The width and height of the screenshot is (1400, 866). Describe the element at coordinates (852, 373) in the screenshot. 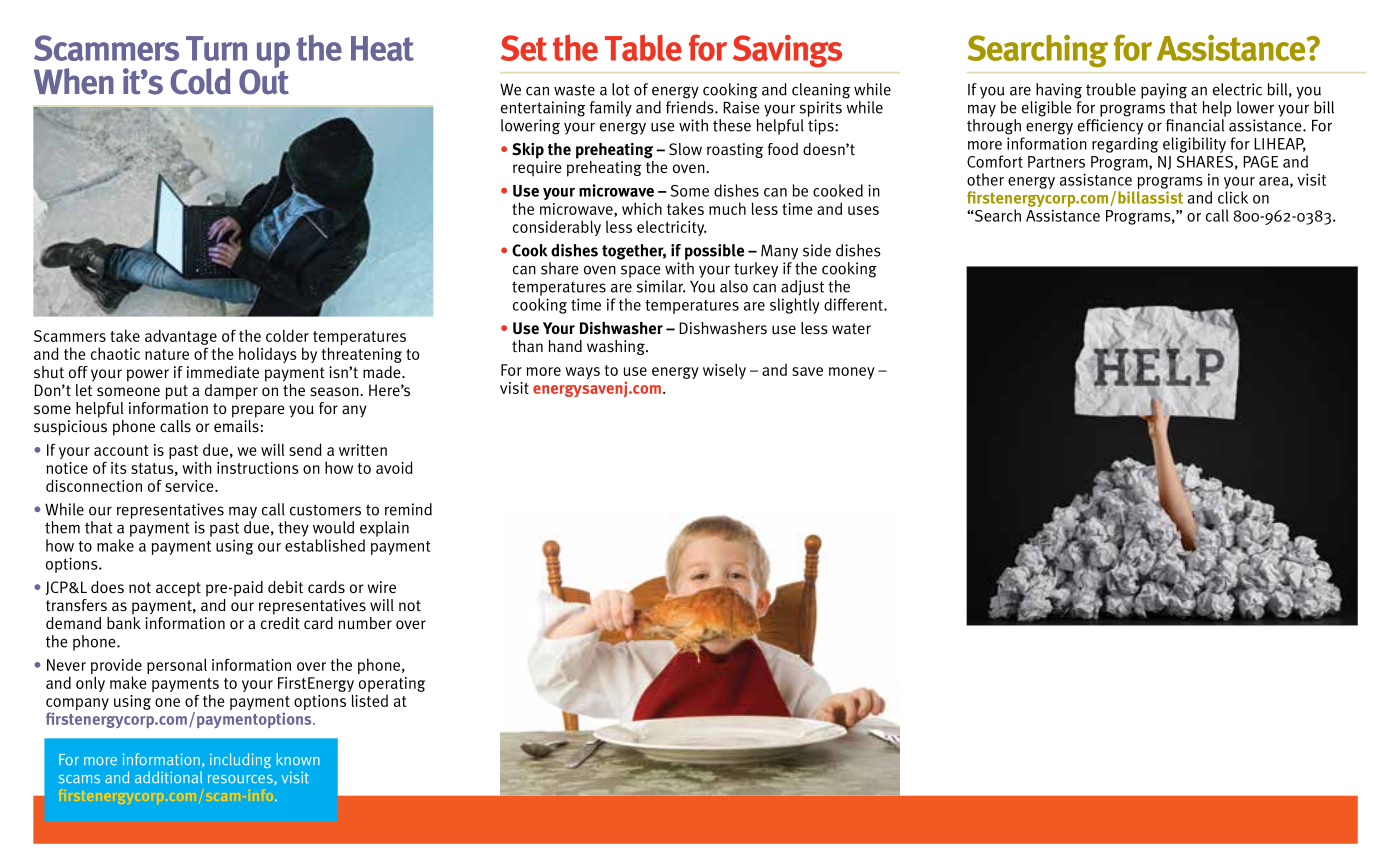

I see `money` at that location.
